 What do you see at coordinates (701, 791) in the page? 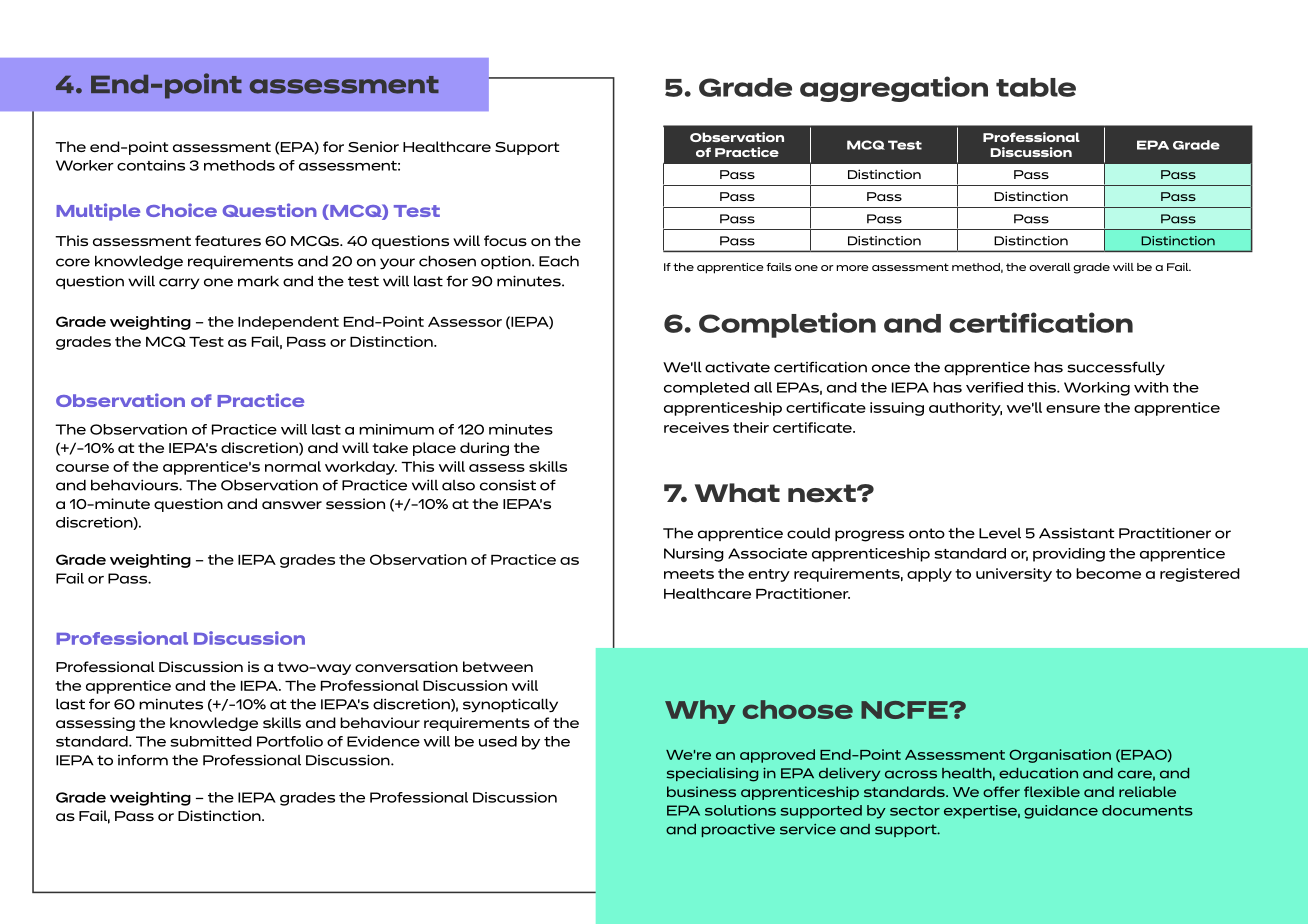
I see `business` at bounding box center [701, 791].
